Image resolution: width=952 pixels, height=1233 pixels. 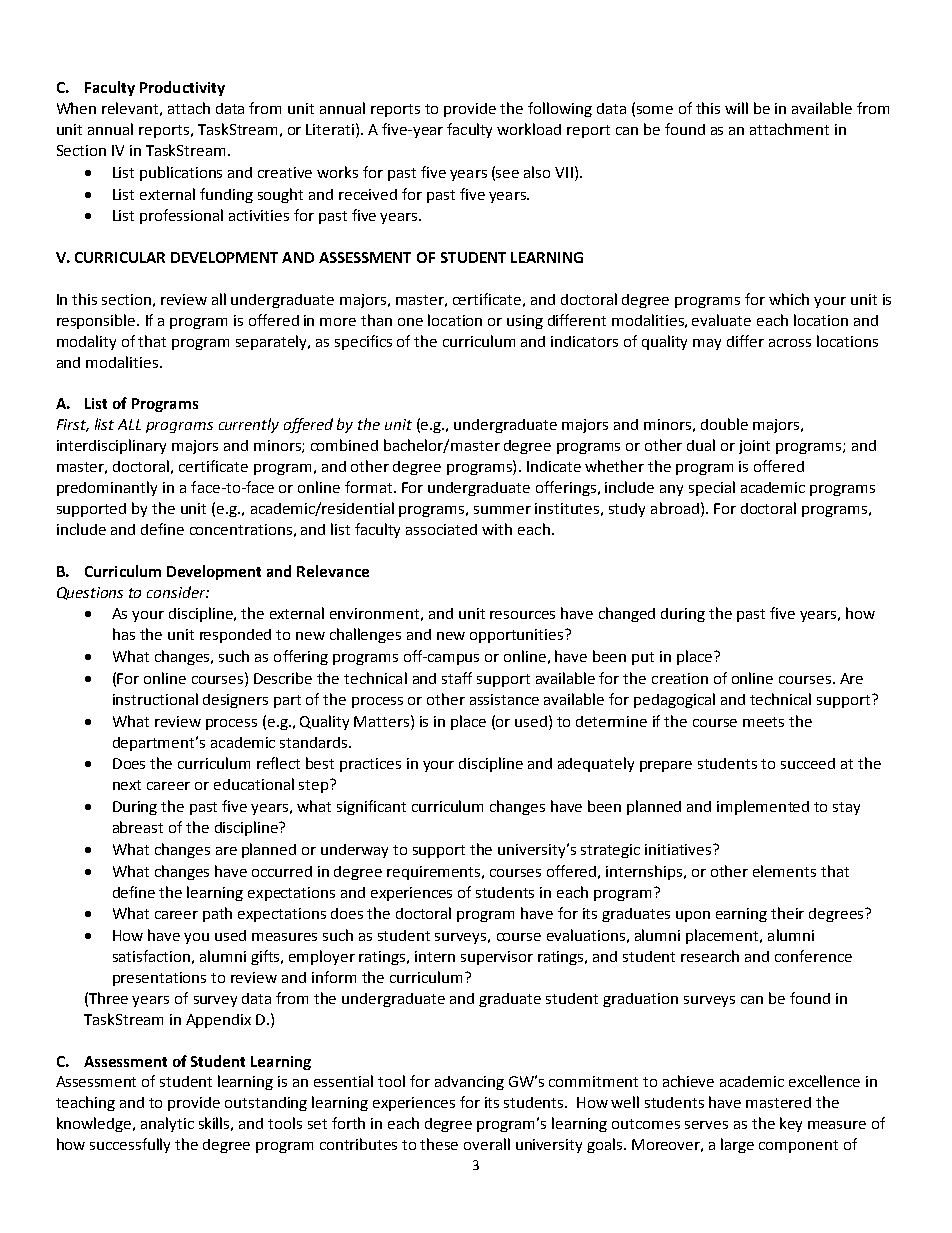 I want to click on creation, so click(x=680, y=678).
